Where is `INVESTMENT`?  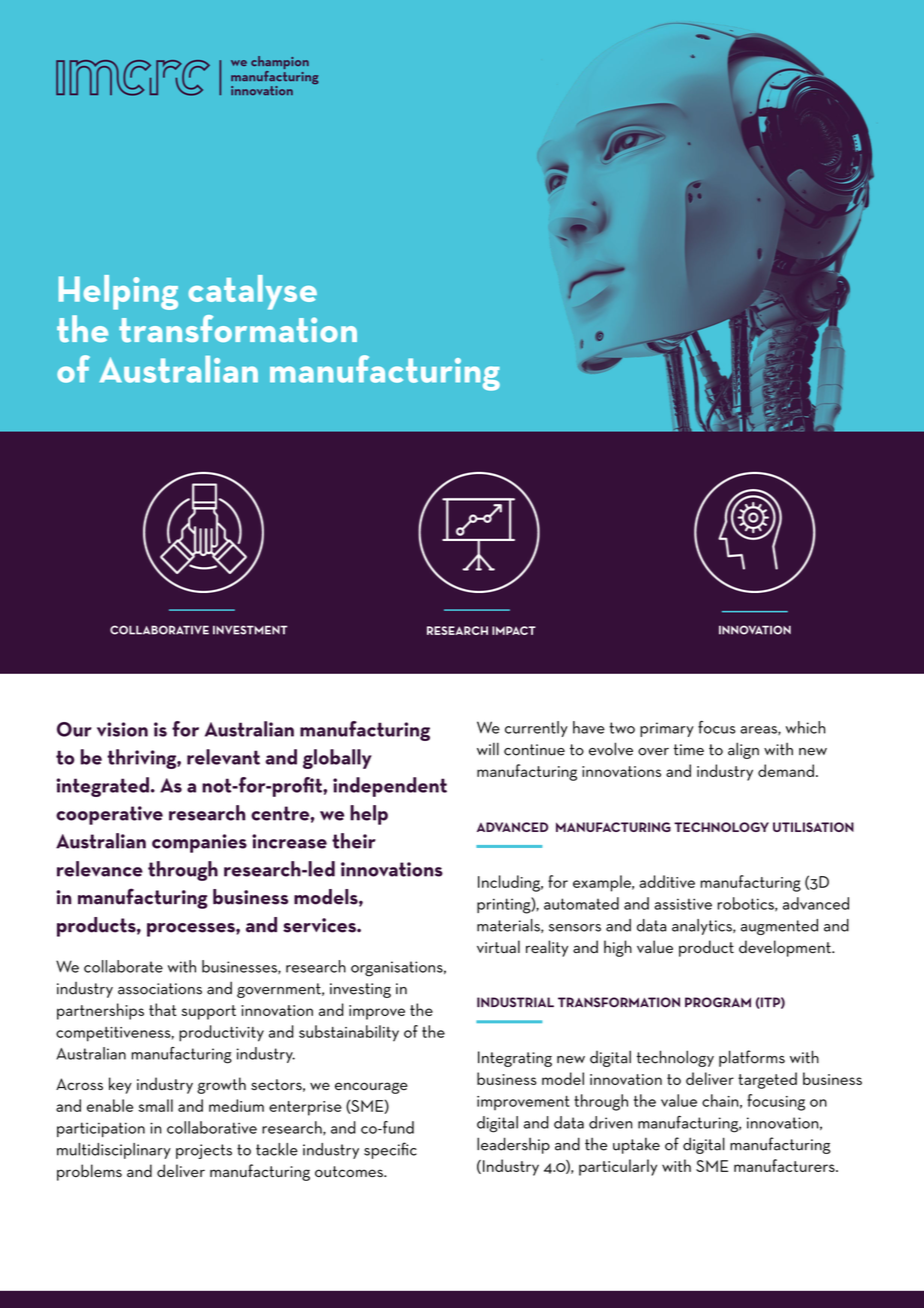 INVESTMENT is located at coordinates (250, 630).
